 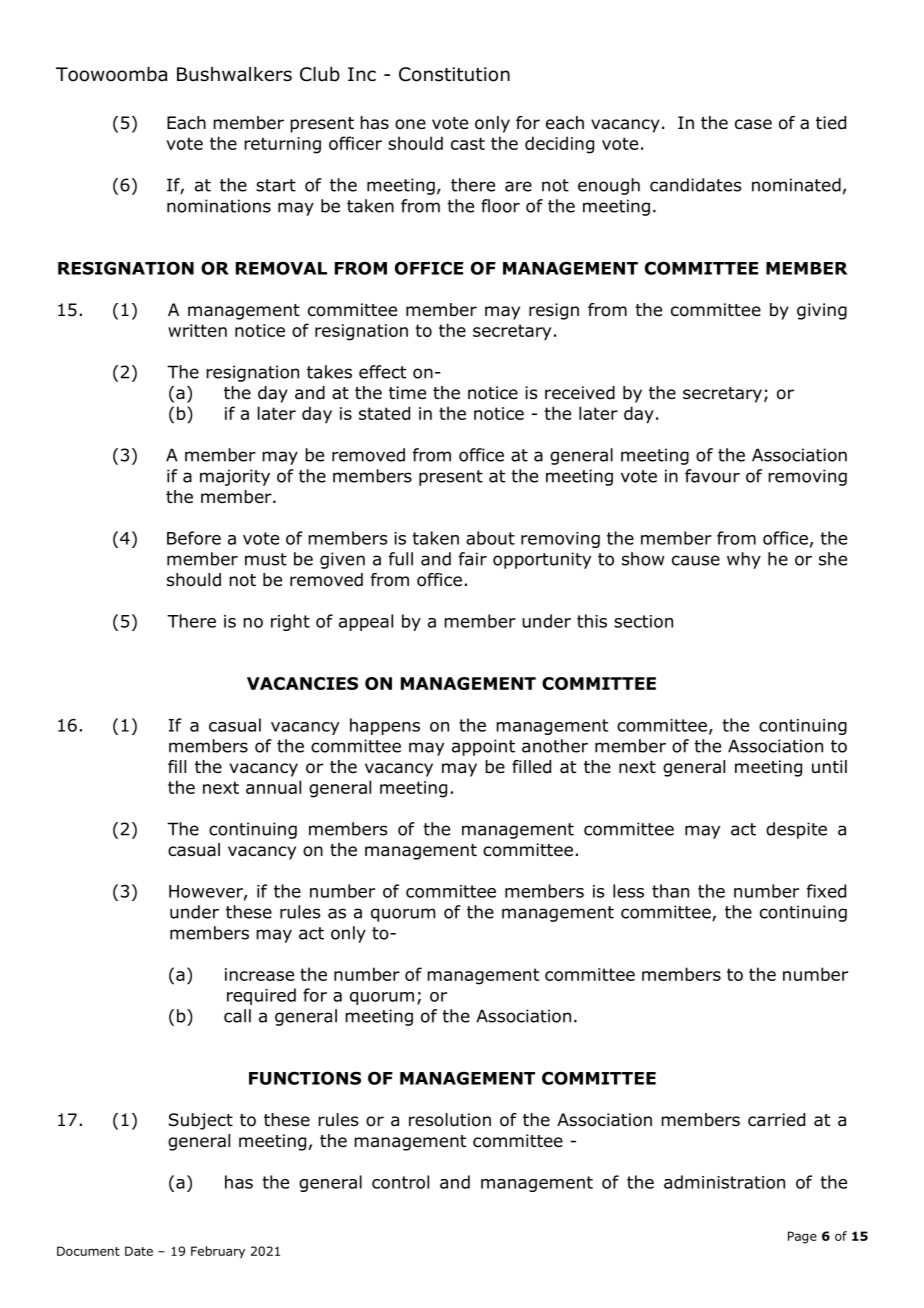 I want to click on returning, so click(x=282, y=145).
